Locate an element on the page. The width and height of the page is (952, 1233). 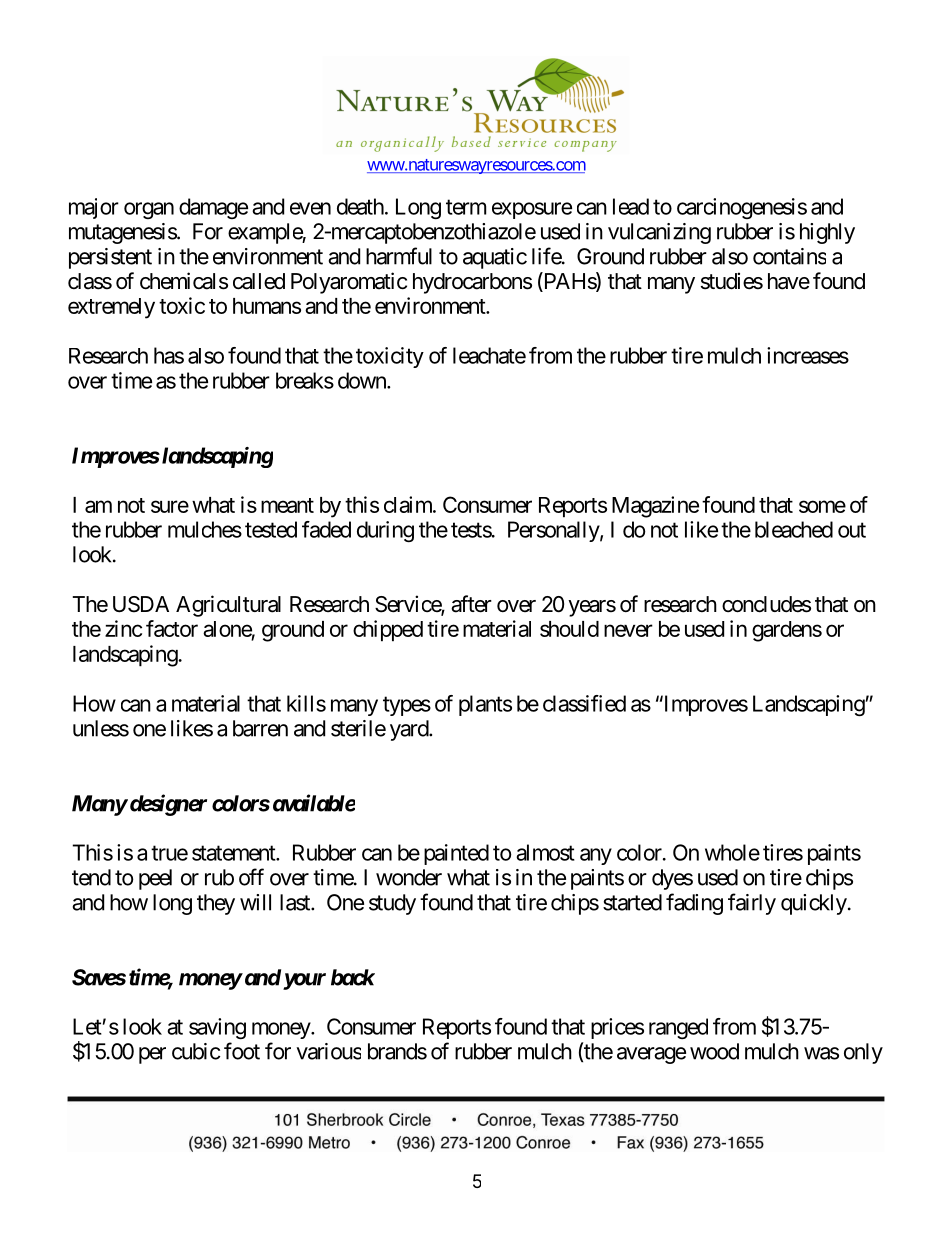
wood is located at coordinates (714, 1051).
